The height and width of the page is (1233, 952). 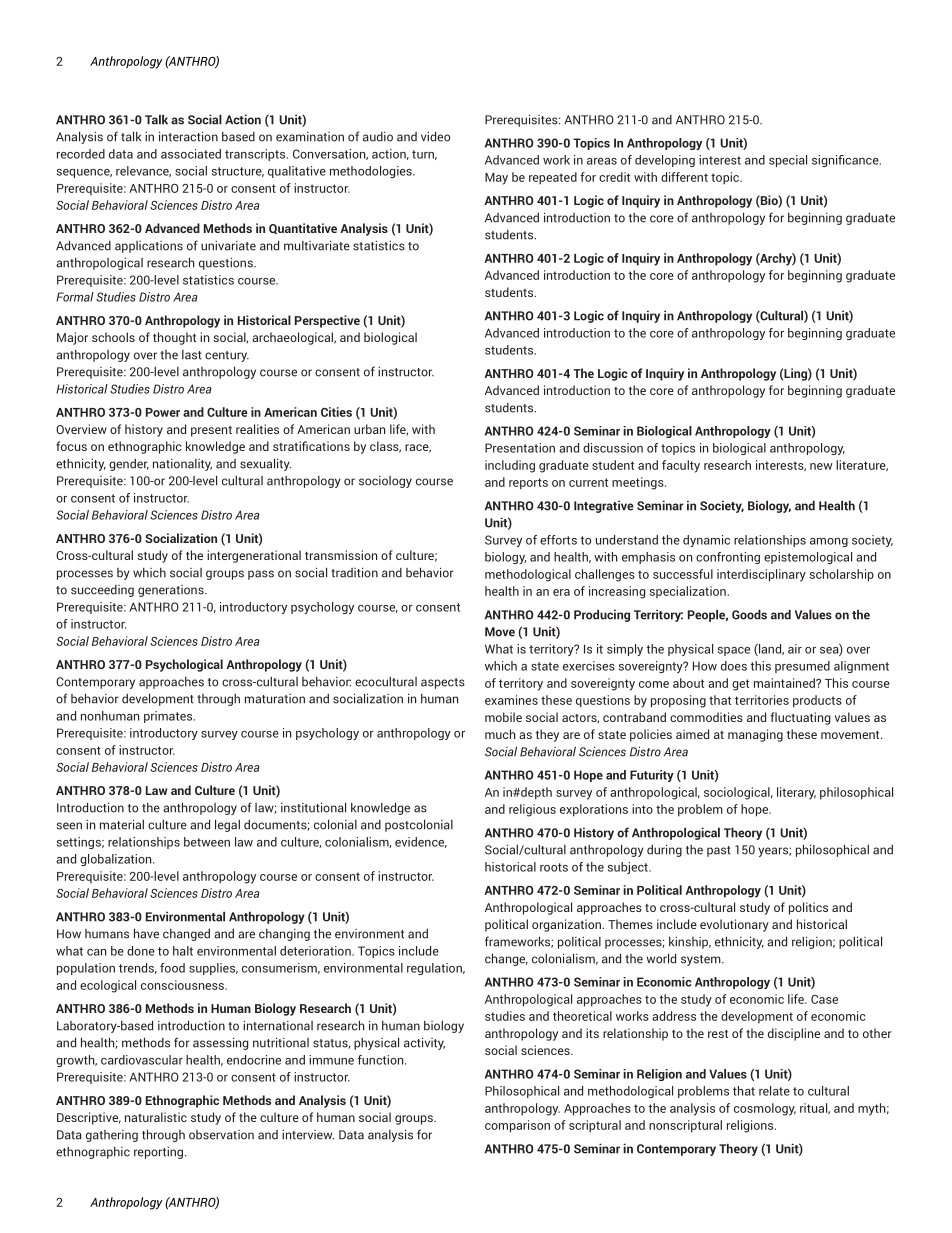 What do you see at coordinates (496, 179) in the page?
I see `May` at bounding box center [496, 179].
